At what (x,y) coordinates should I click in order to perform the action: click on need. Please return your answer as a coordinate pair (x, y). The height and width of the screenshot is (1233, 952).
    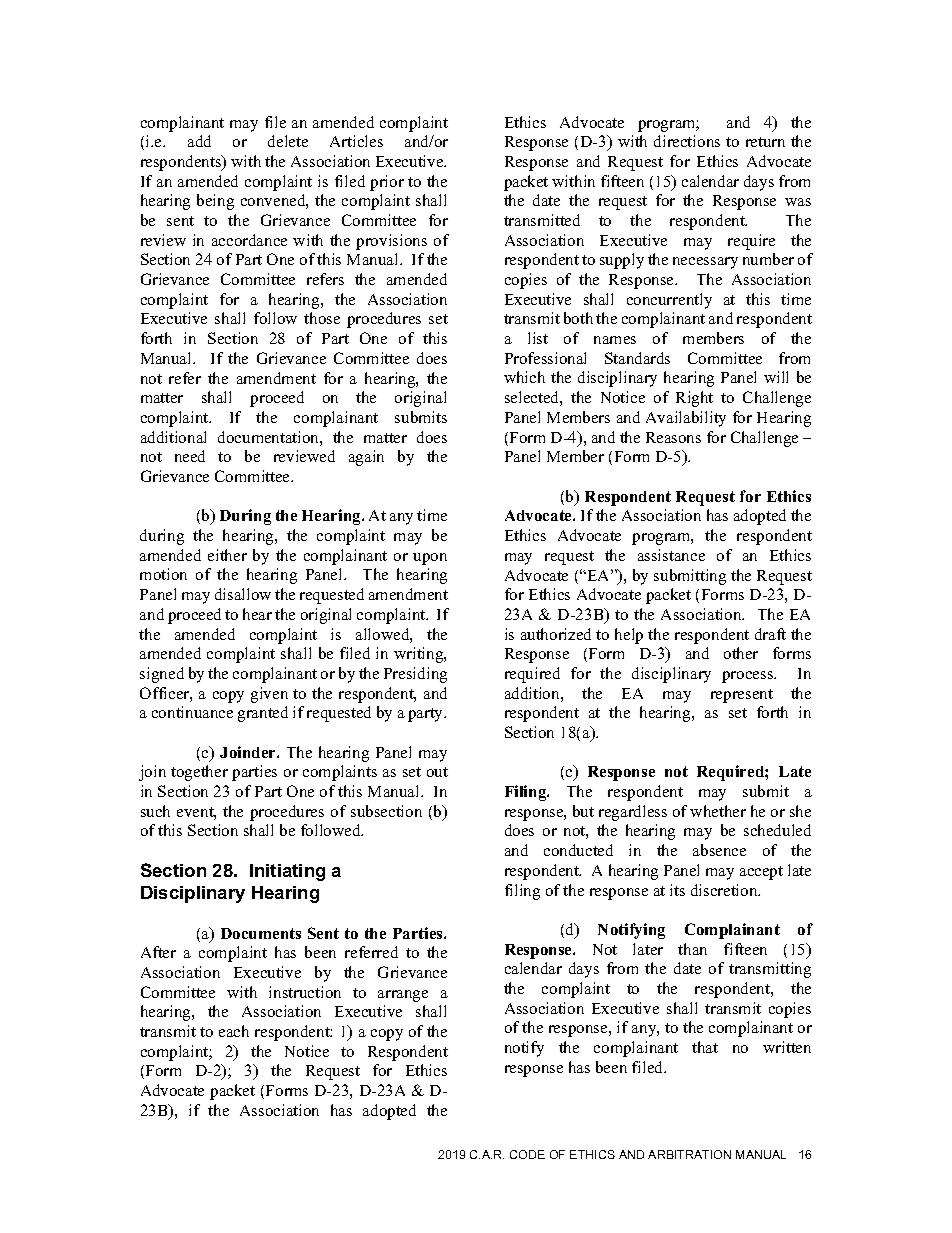
    Looking at the image, I should click on (190, 456).
